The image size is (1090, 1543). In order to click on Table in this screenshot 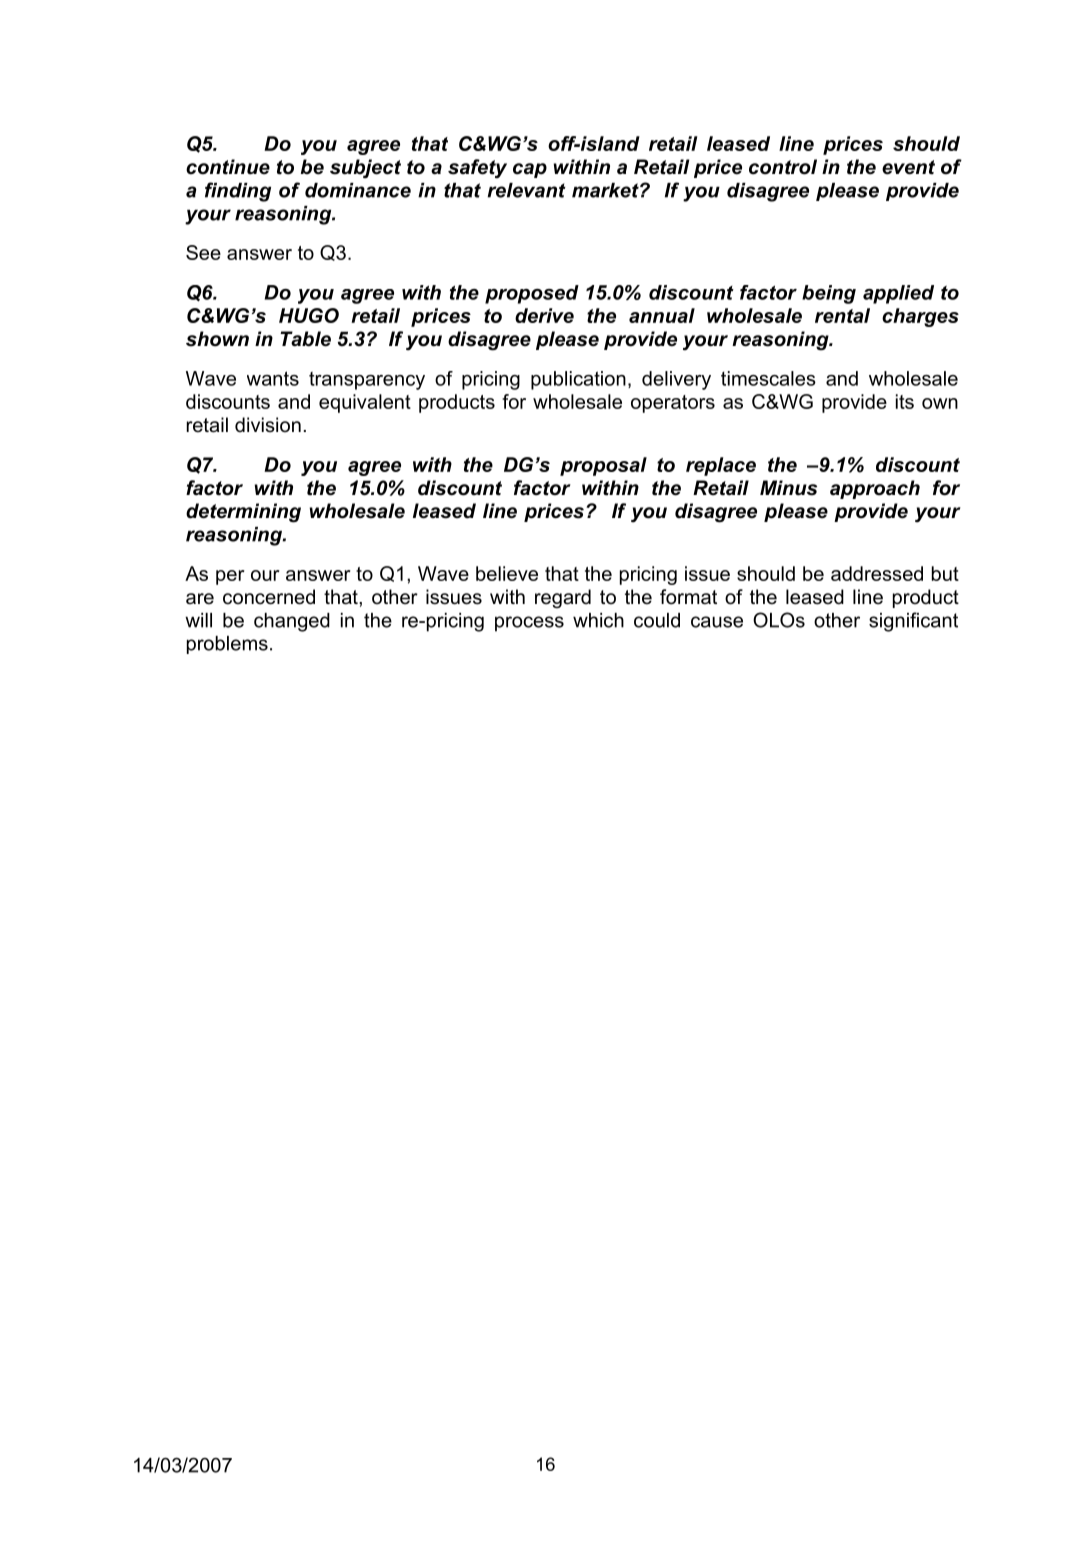, I will do `click(305, 339)`.
